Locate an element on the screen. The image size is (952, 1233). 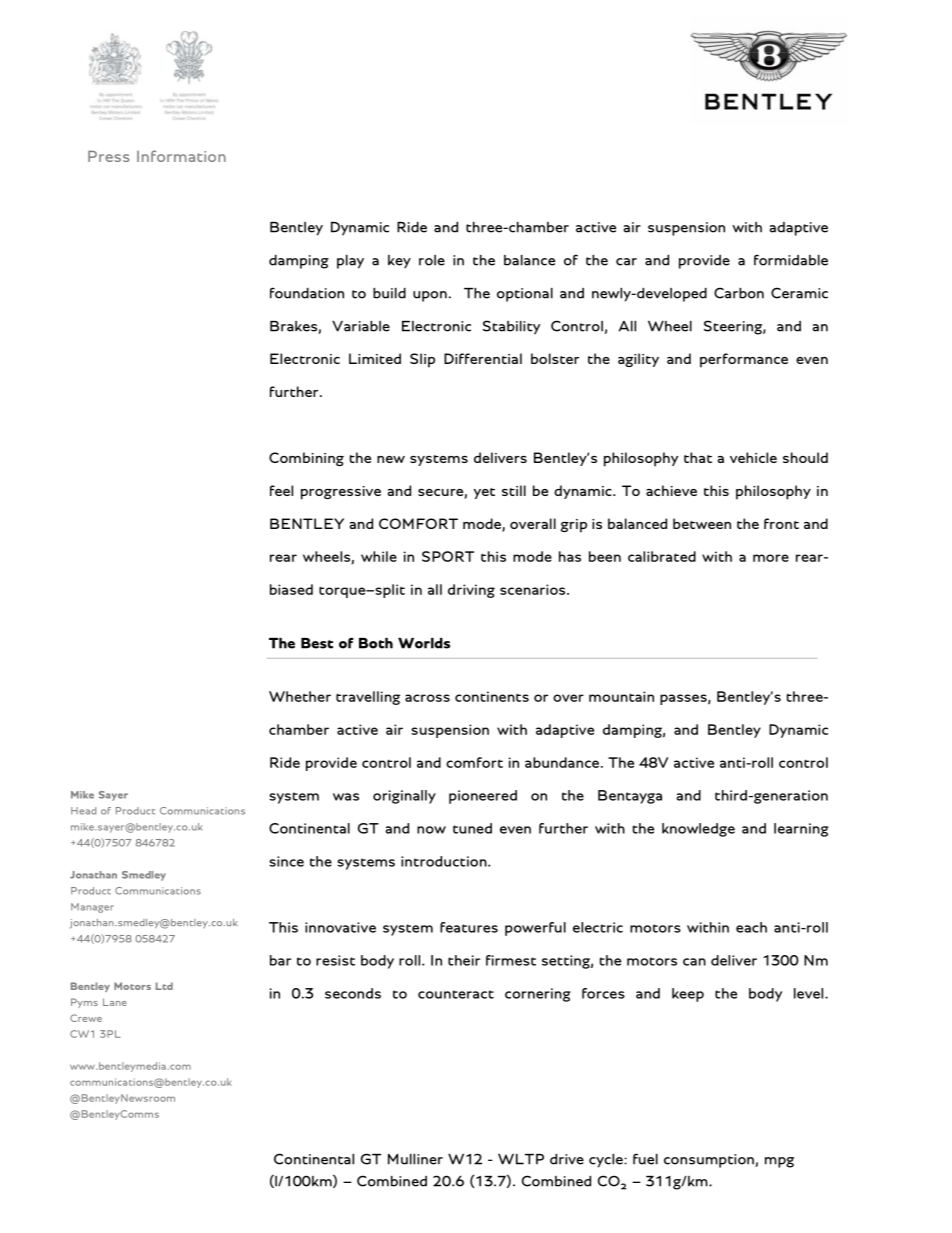
formidable is located at coordinates (791, 260).
